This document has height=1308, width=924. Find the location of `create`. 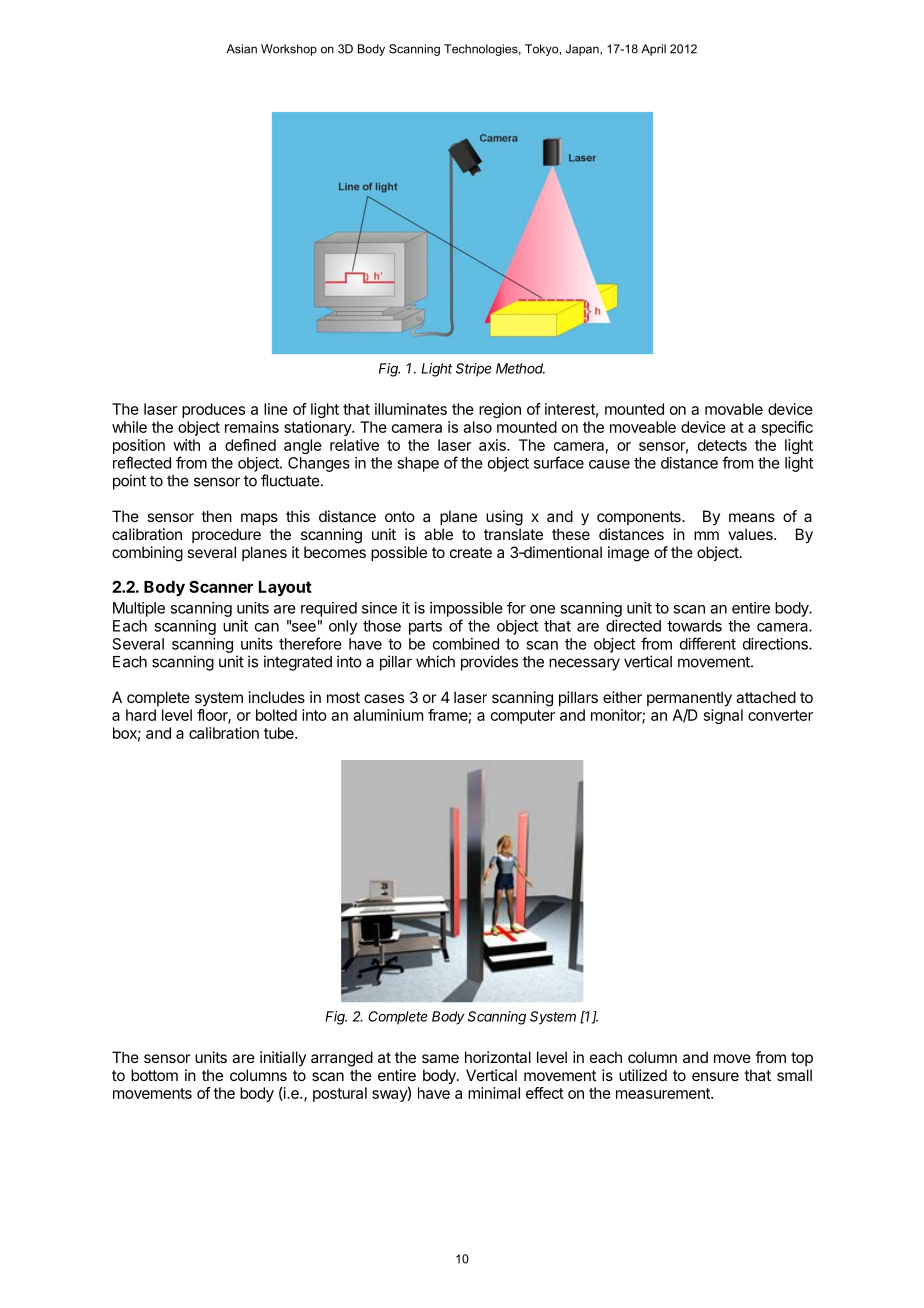

create is located at coordinates (471, 552).
